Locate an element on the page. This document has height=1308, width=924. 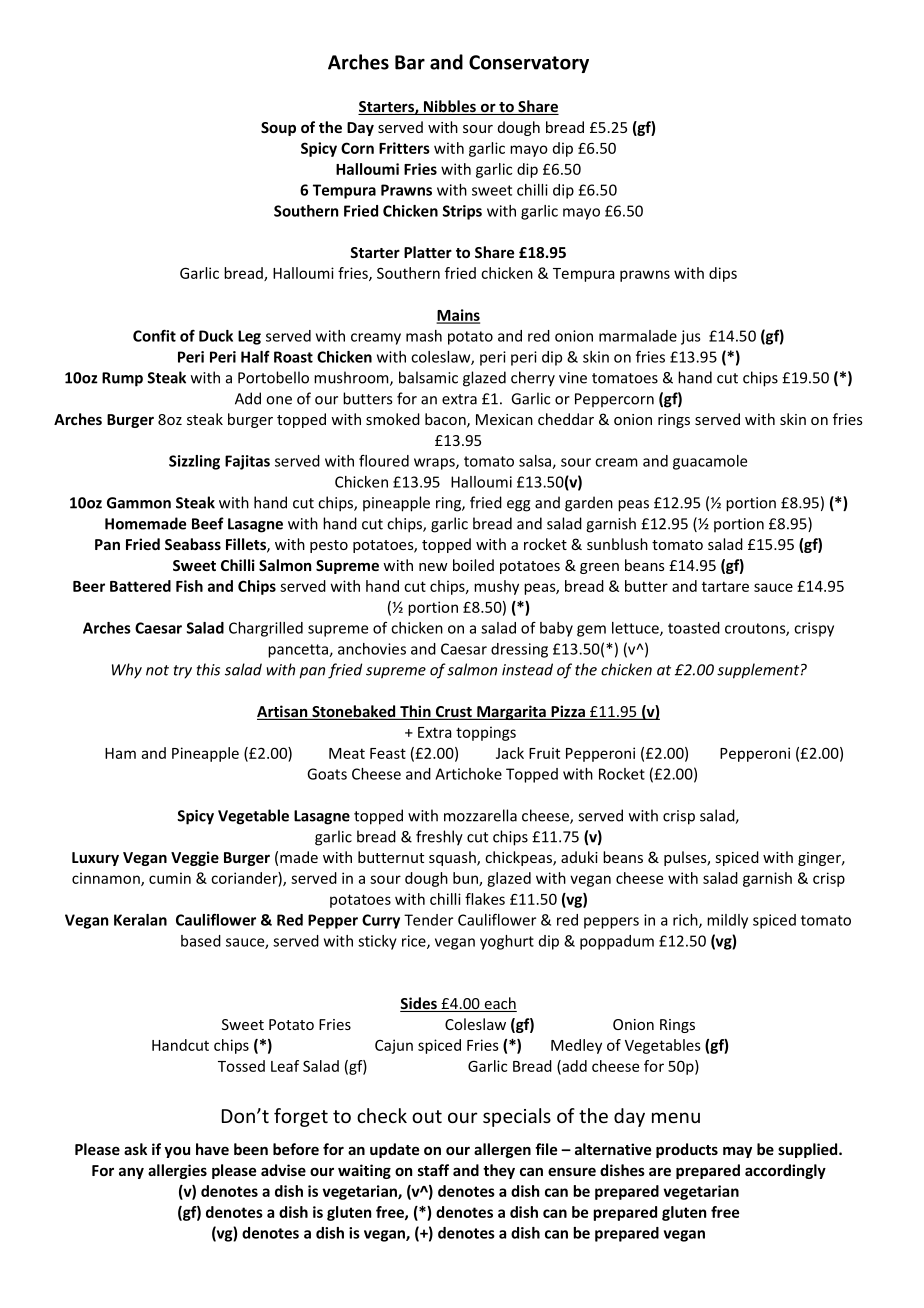
jus is located at coordinates (691, 337).
